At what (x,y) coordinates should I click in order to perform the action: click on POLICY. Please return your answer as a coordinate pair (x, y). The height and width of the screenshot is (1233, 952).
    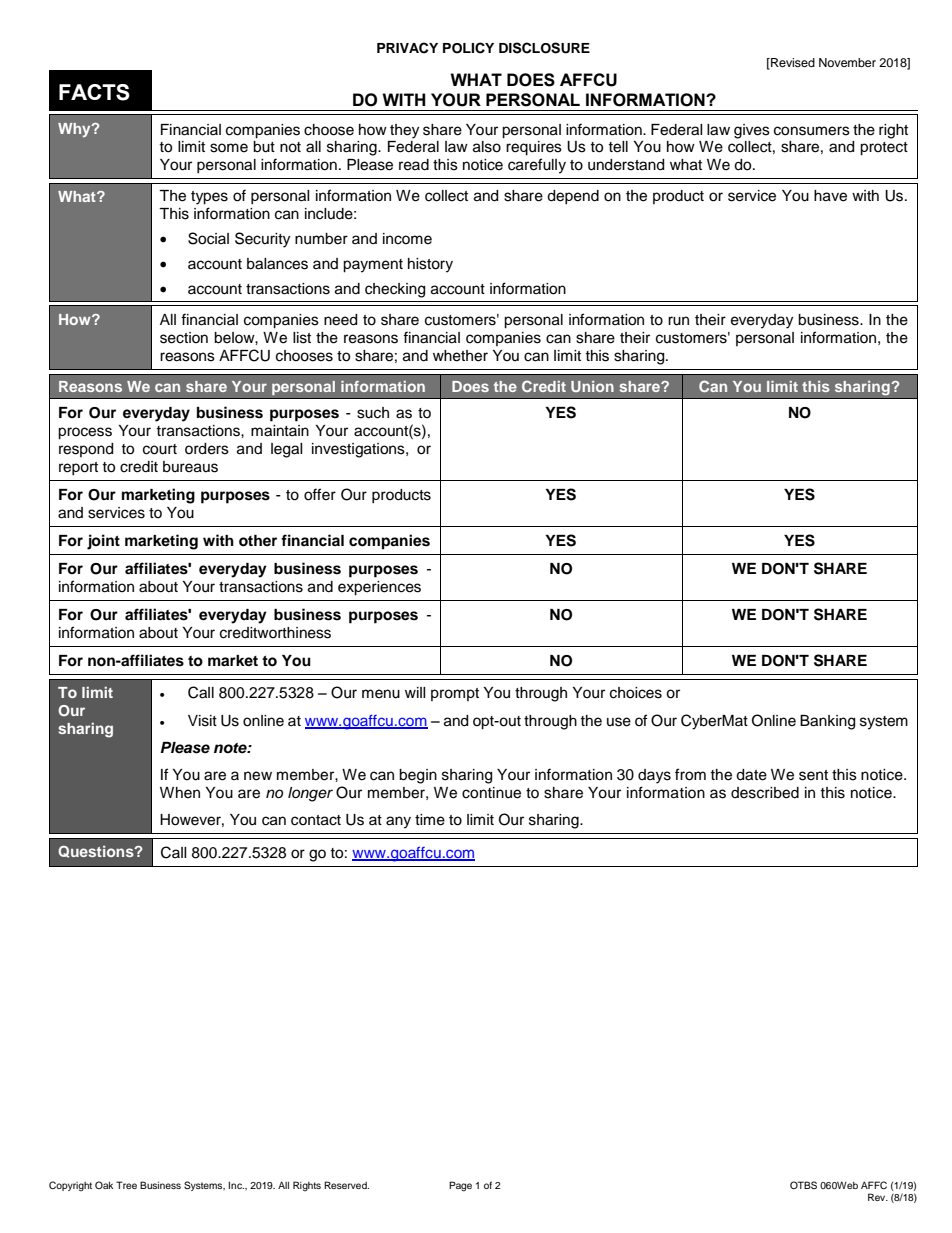
    Looking at the image, I should click on (468, 48).
